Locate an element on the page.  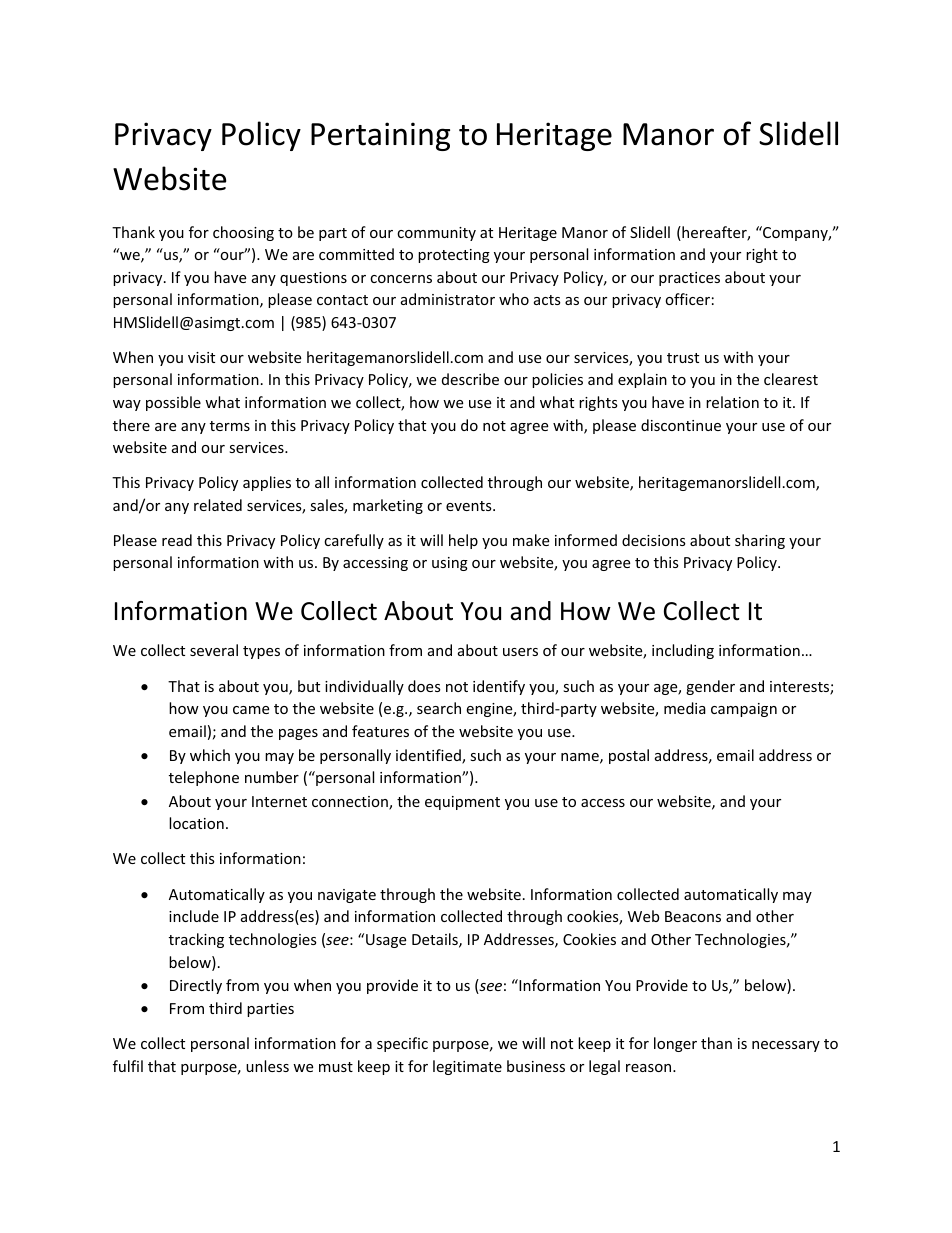
using is located at coordinates (450, 564).
